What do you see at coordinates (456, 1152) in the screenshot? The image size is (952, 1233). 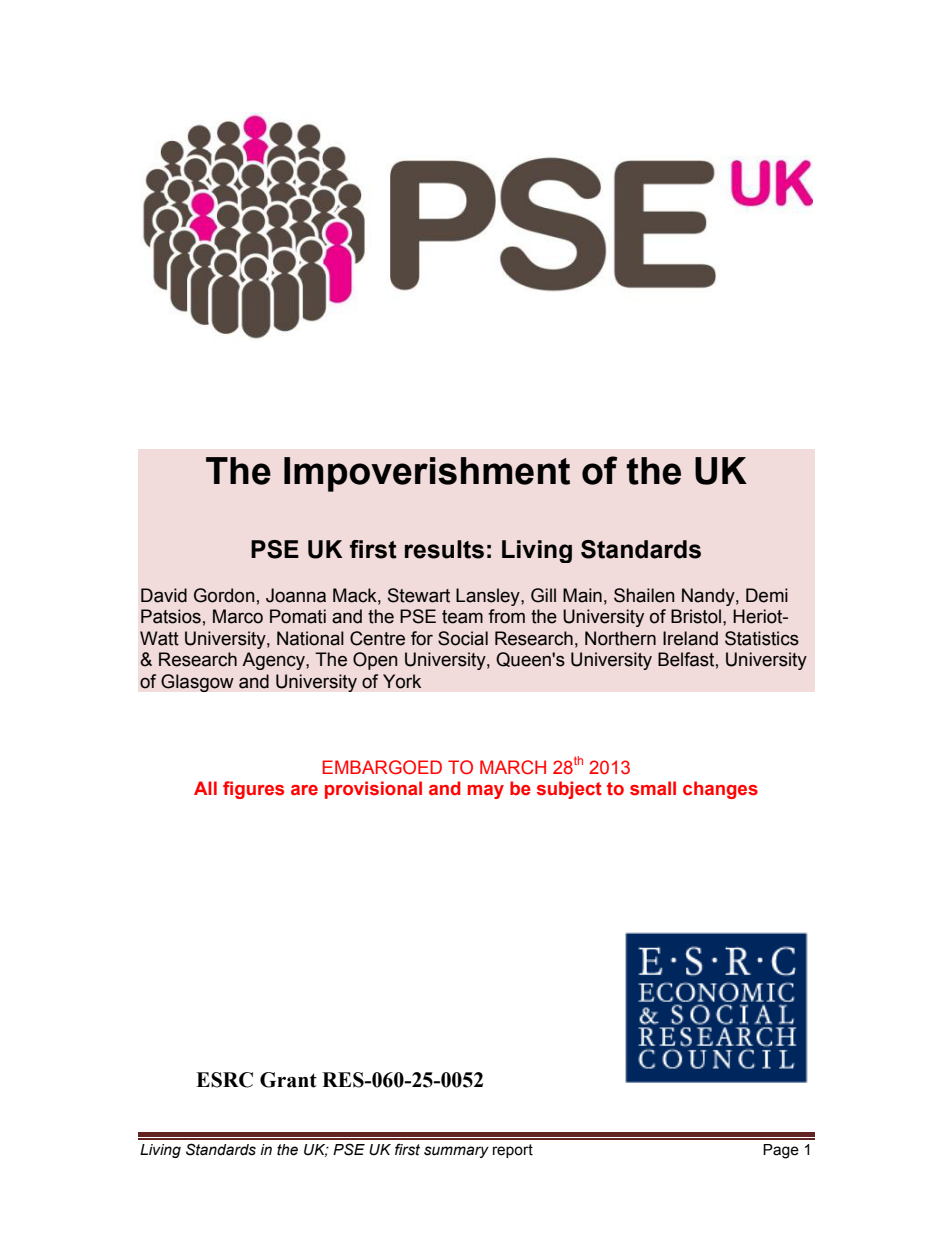 I see `summary` at bounding box center [456, 1152].
